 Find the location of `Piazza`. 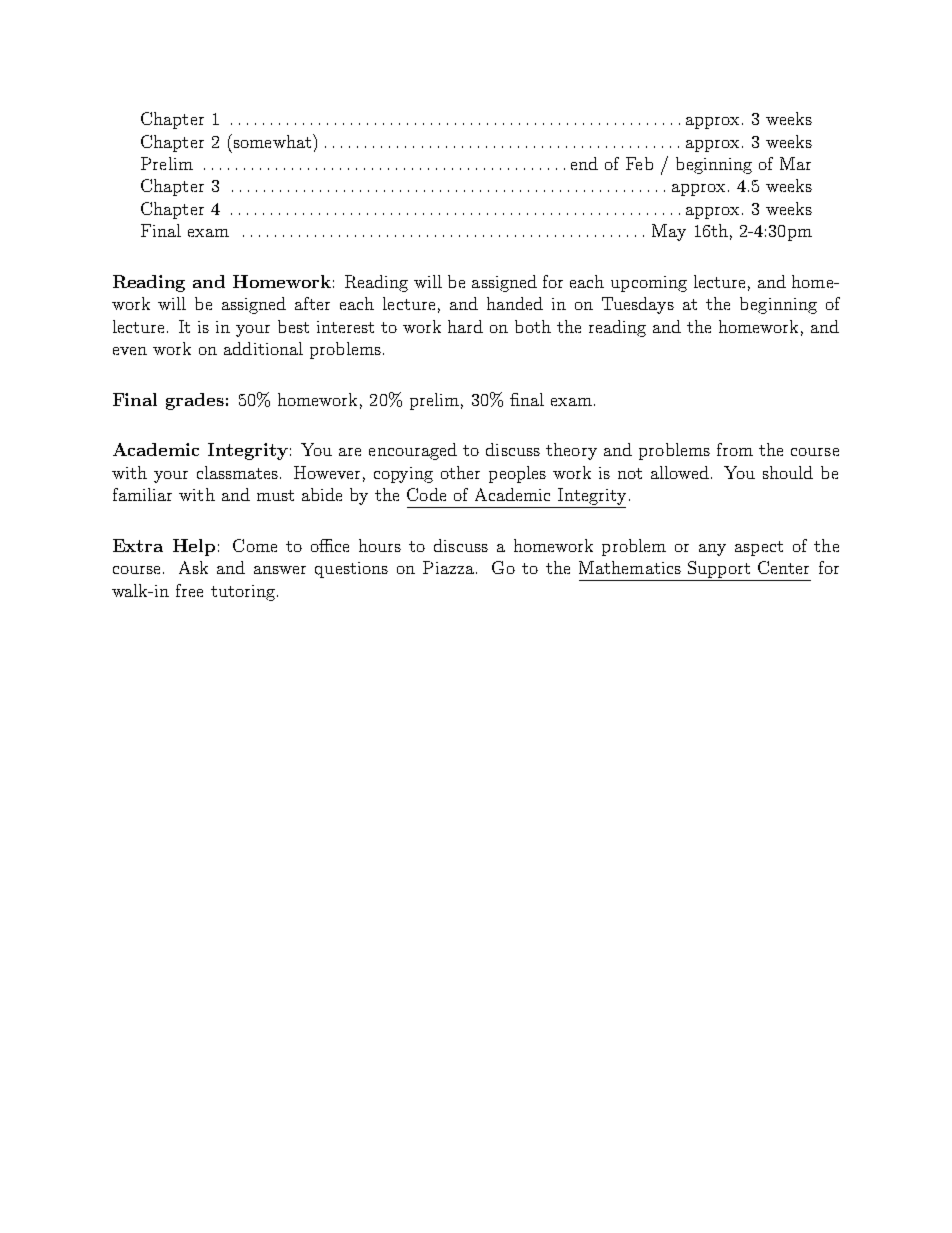

Piazza is located at coordinates (450, 567).
